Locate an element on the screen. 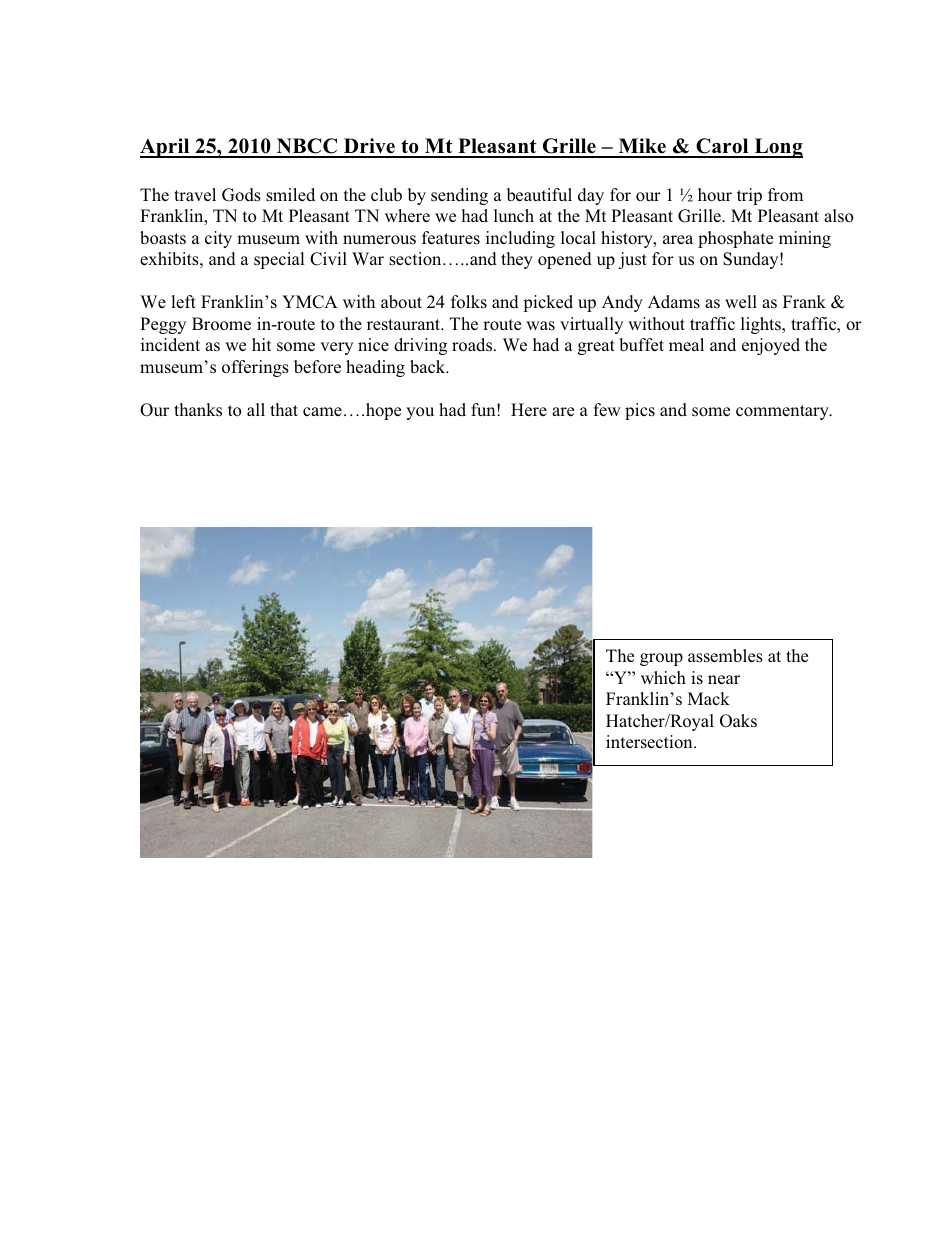  Oaks is located at coordinates (738, 721).
